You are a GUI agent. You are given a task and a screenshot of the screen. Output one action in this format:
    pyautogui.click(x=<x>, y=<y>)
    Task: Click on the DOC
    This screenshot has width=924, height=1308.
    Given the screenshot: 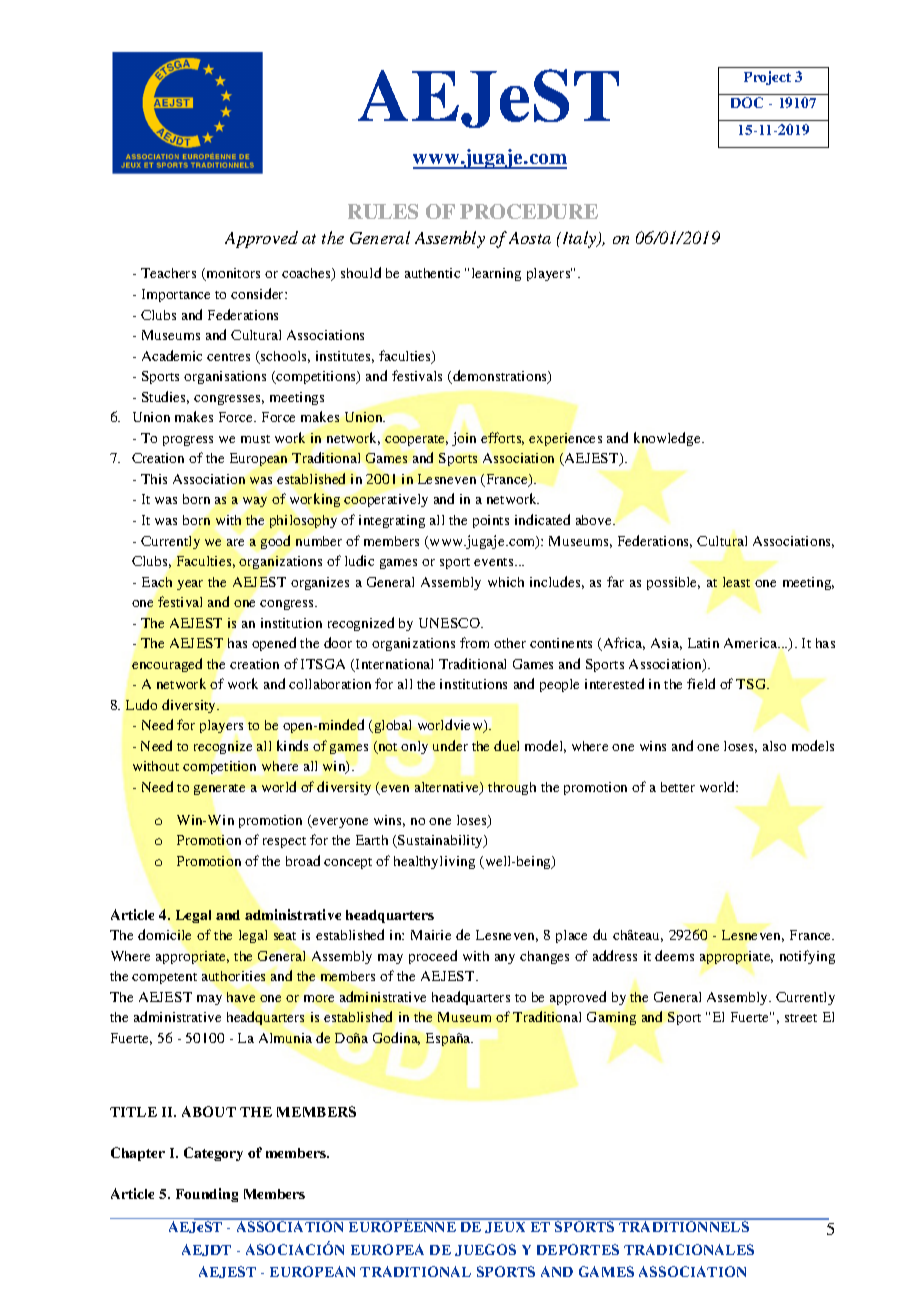 What is the action you would take?
    pyautogui.click(x=747, y=102)
